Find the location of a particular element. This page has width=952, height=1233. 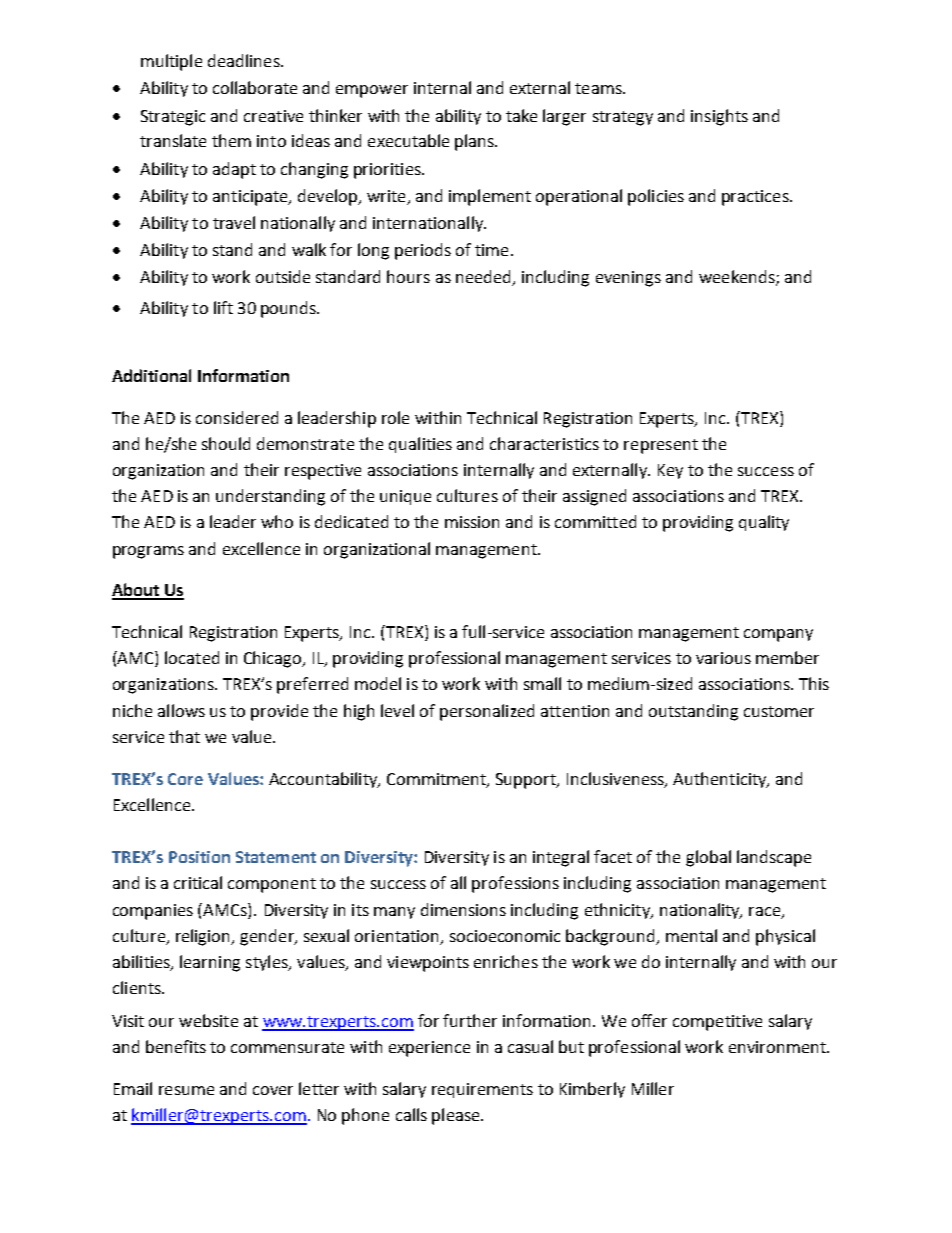

personalized is located at coordinates (487, 712).
